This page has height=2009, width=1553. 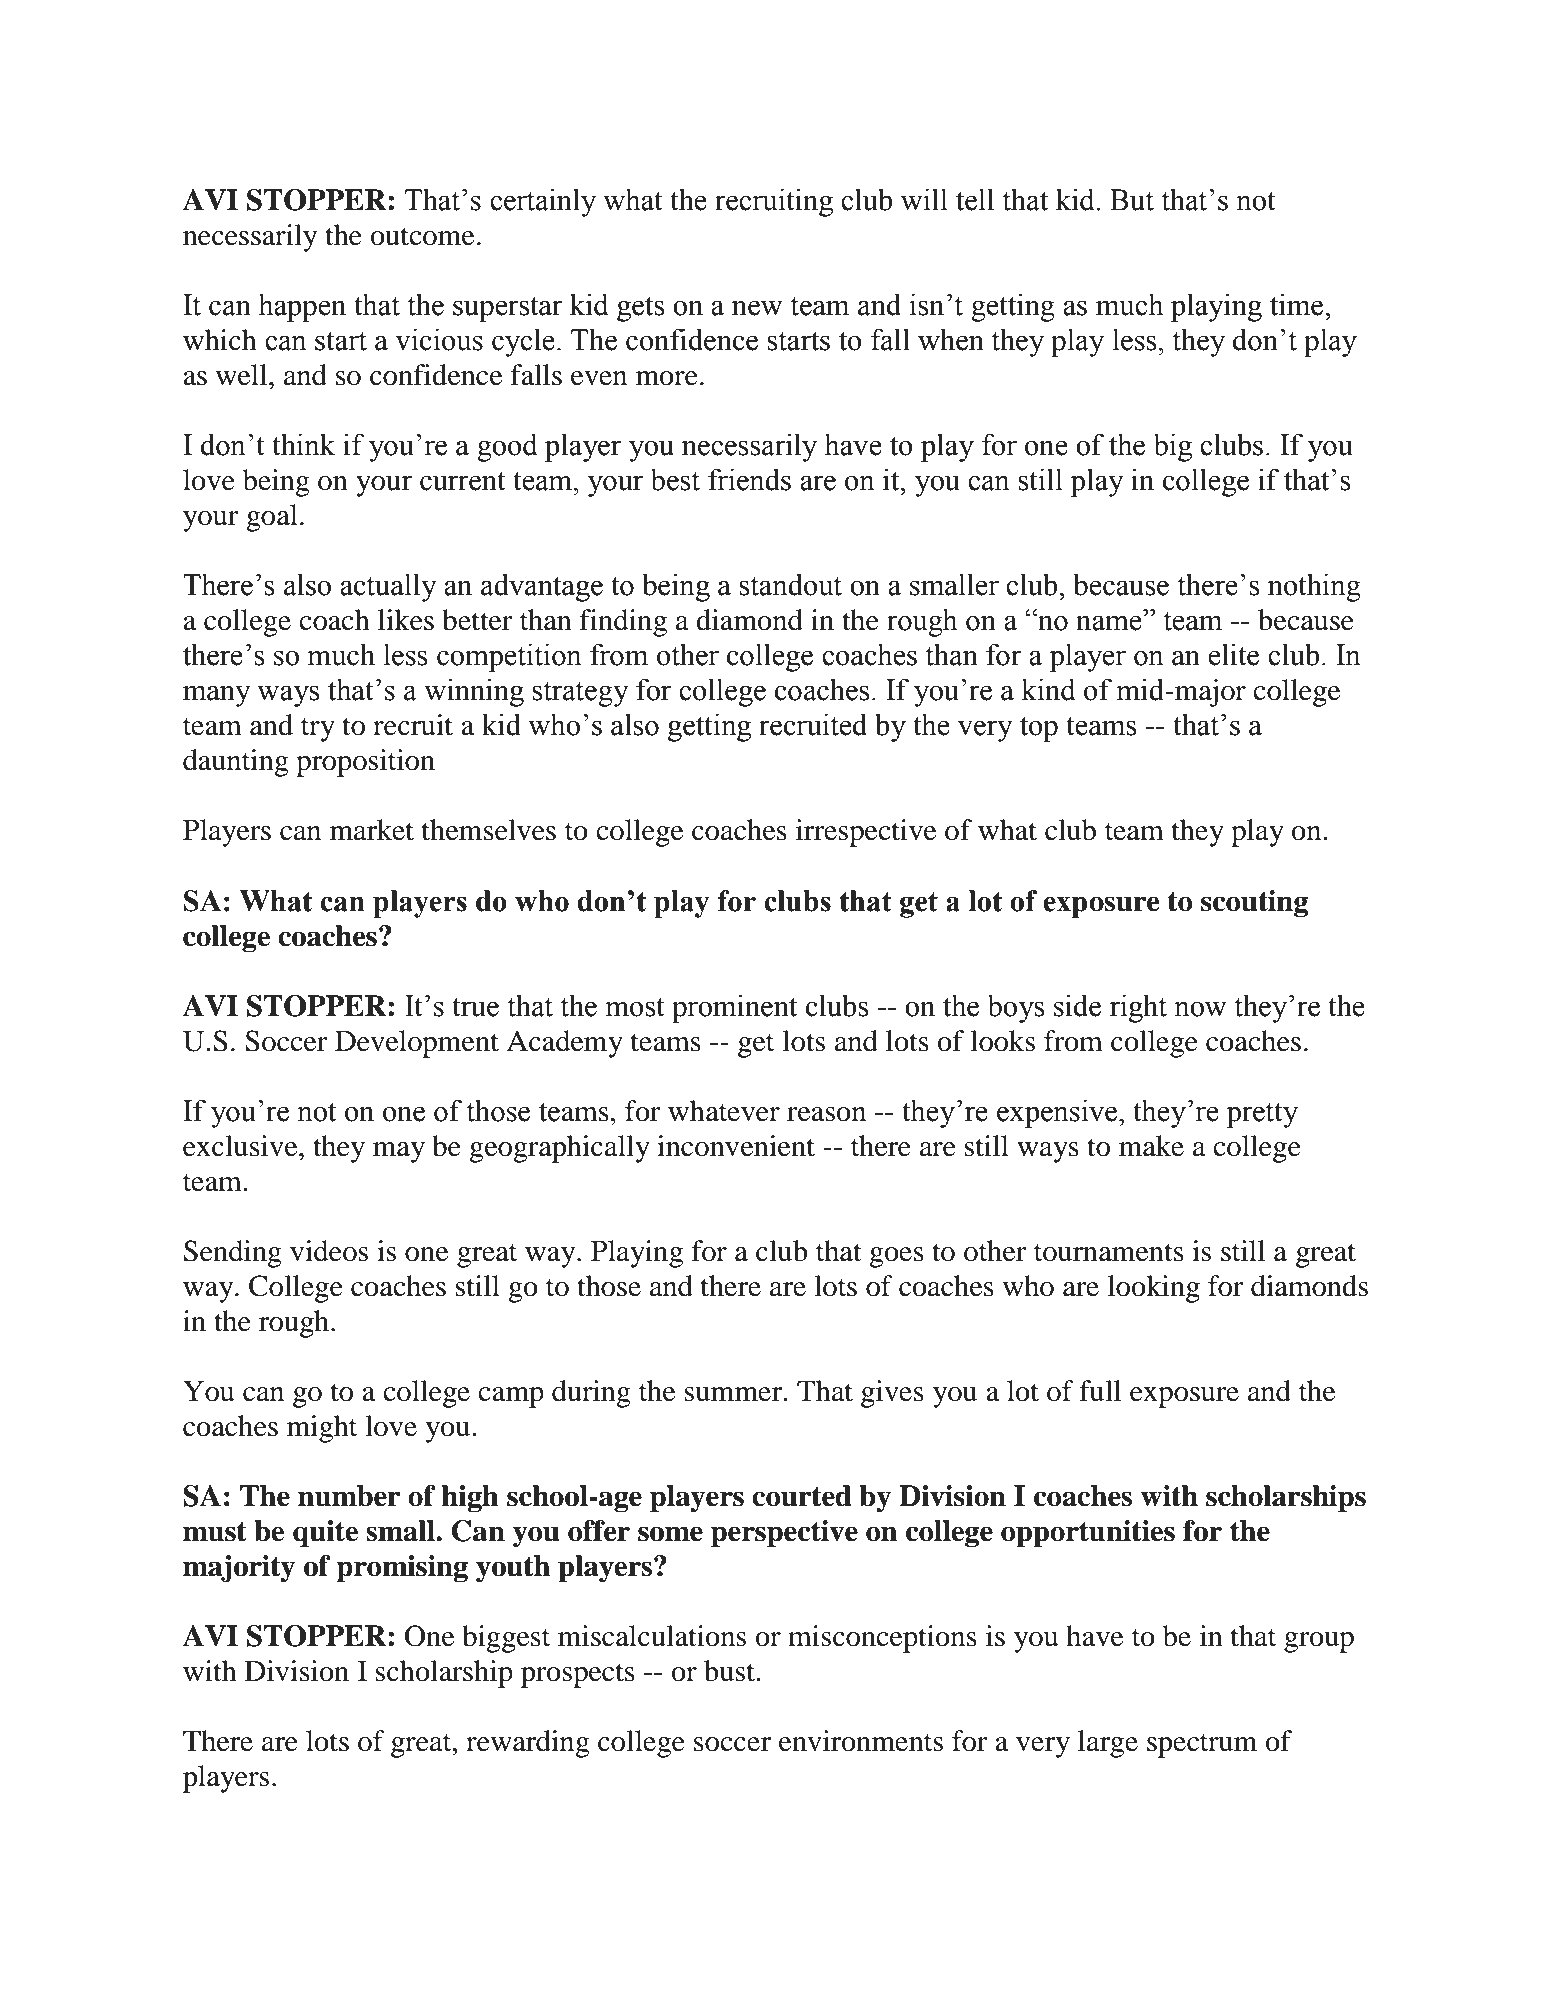 I want to click on biggest, so click(x=506, y=1639).
